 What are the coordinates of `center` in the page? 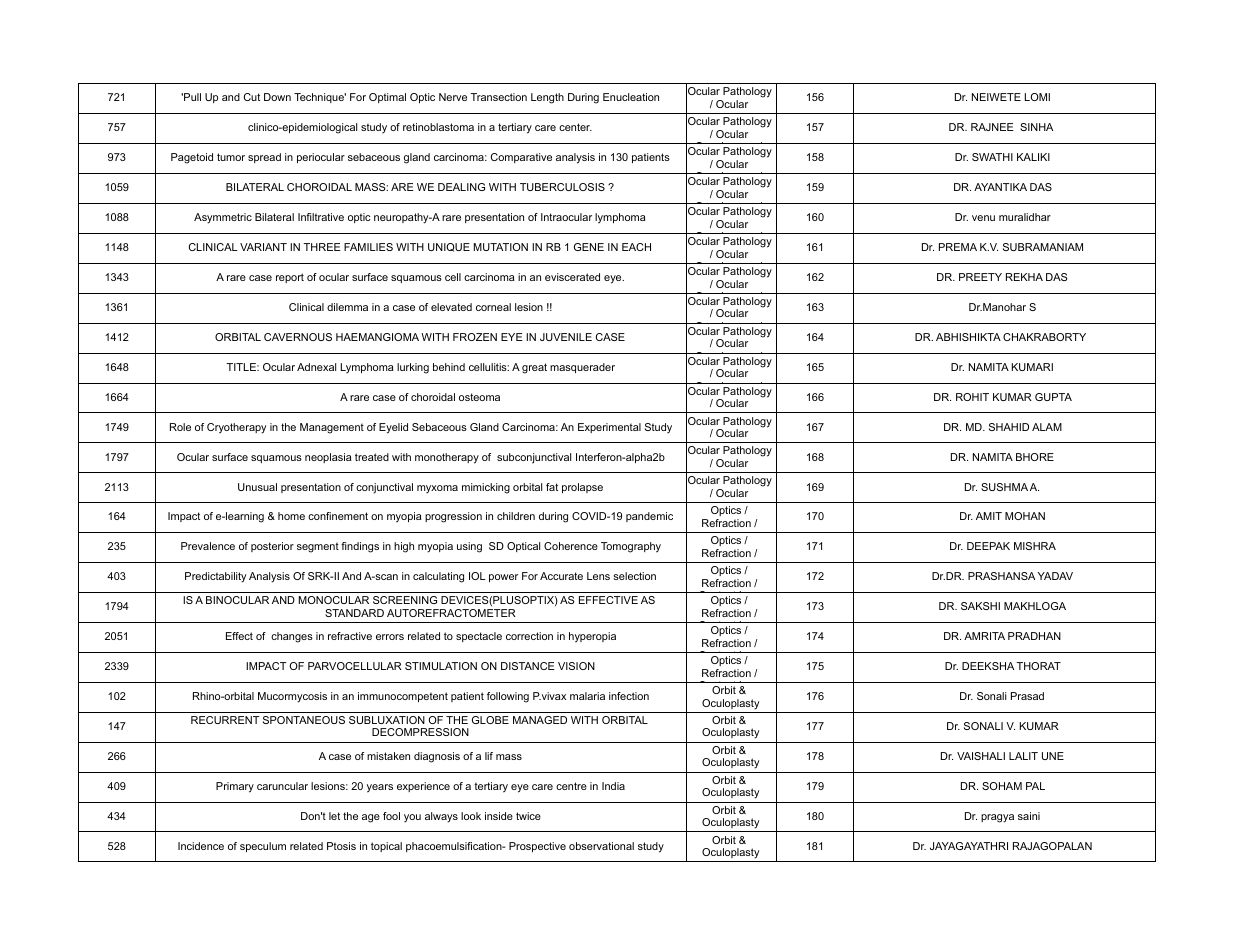 It's located at (575, 127).
